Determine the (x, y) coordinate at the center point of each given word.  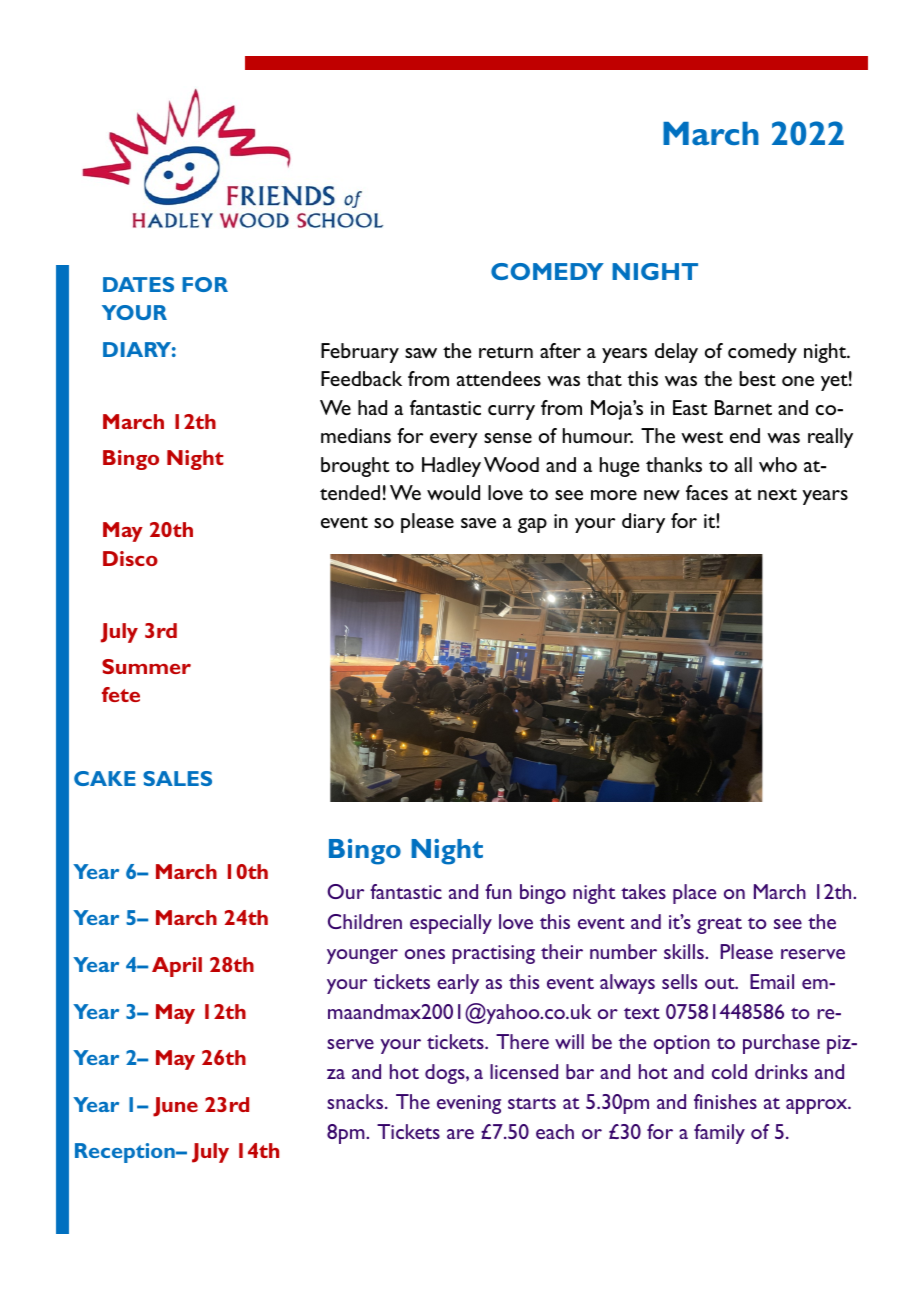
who (778, 464)
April (177, 967)
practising (493, 954)
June (175, 1107)
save (478, 523)
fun (498, 891)
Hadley (451, 467)
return (506, 352)
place (694, 894)
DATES (138, 284)
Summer (146, 666)
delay (676, 353)
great (719, 926)
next (777, 494)
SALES (177, 778)
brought (355, 467)
